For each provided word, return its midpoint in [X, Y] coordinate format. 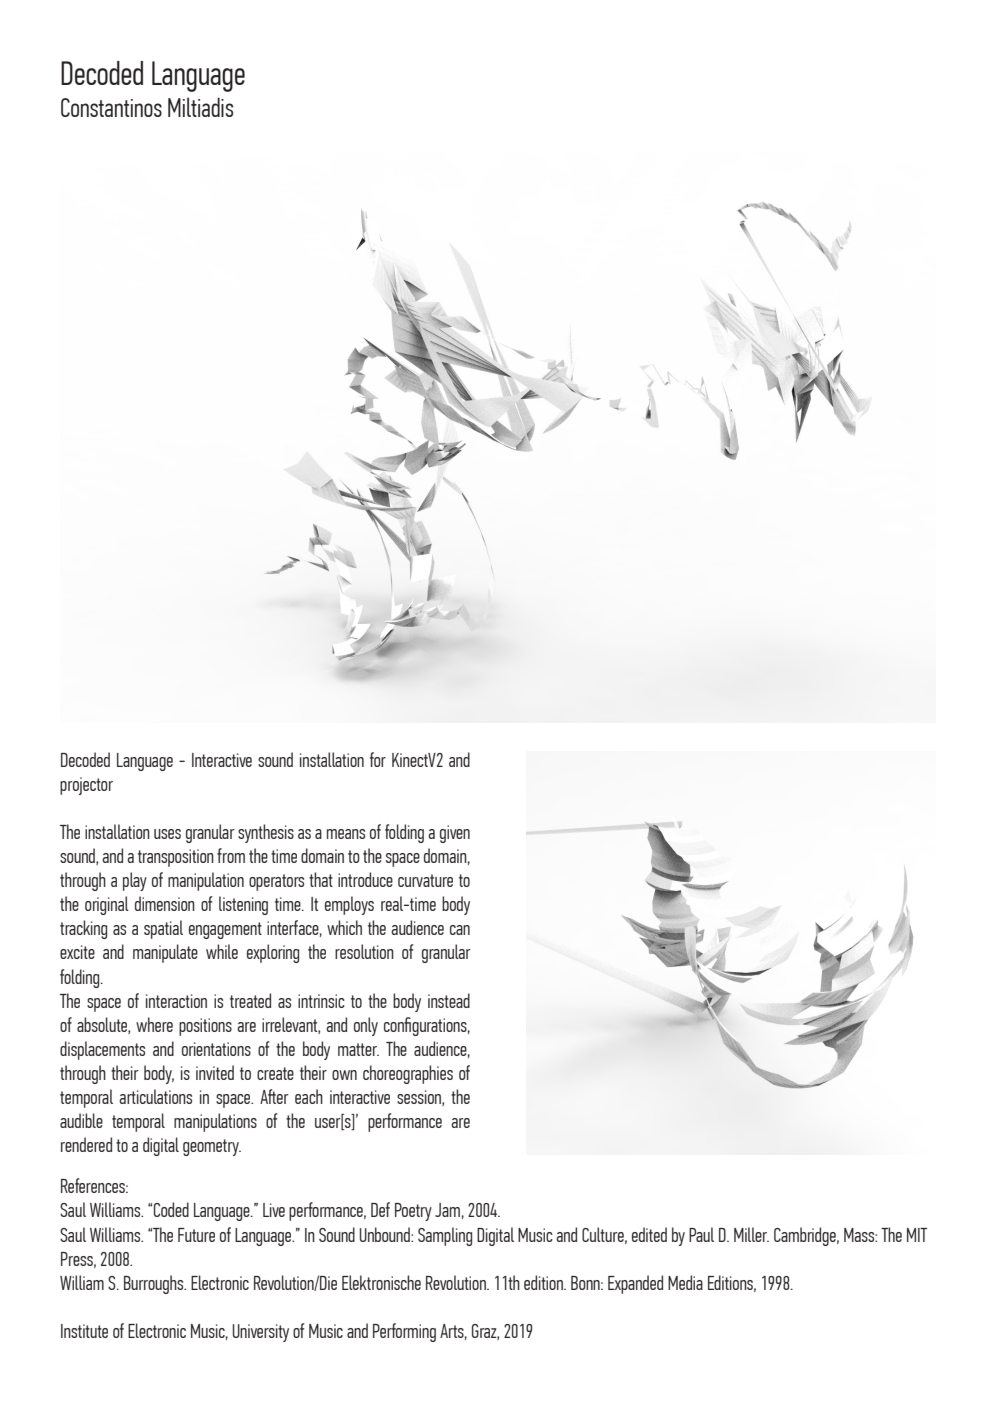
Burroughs [155, 1284]
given [455, 834]
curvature [425, 880]
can [460, 930]
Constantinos [111, 107]
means [346, 834]
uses [167, 834]
